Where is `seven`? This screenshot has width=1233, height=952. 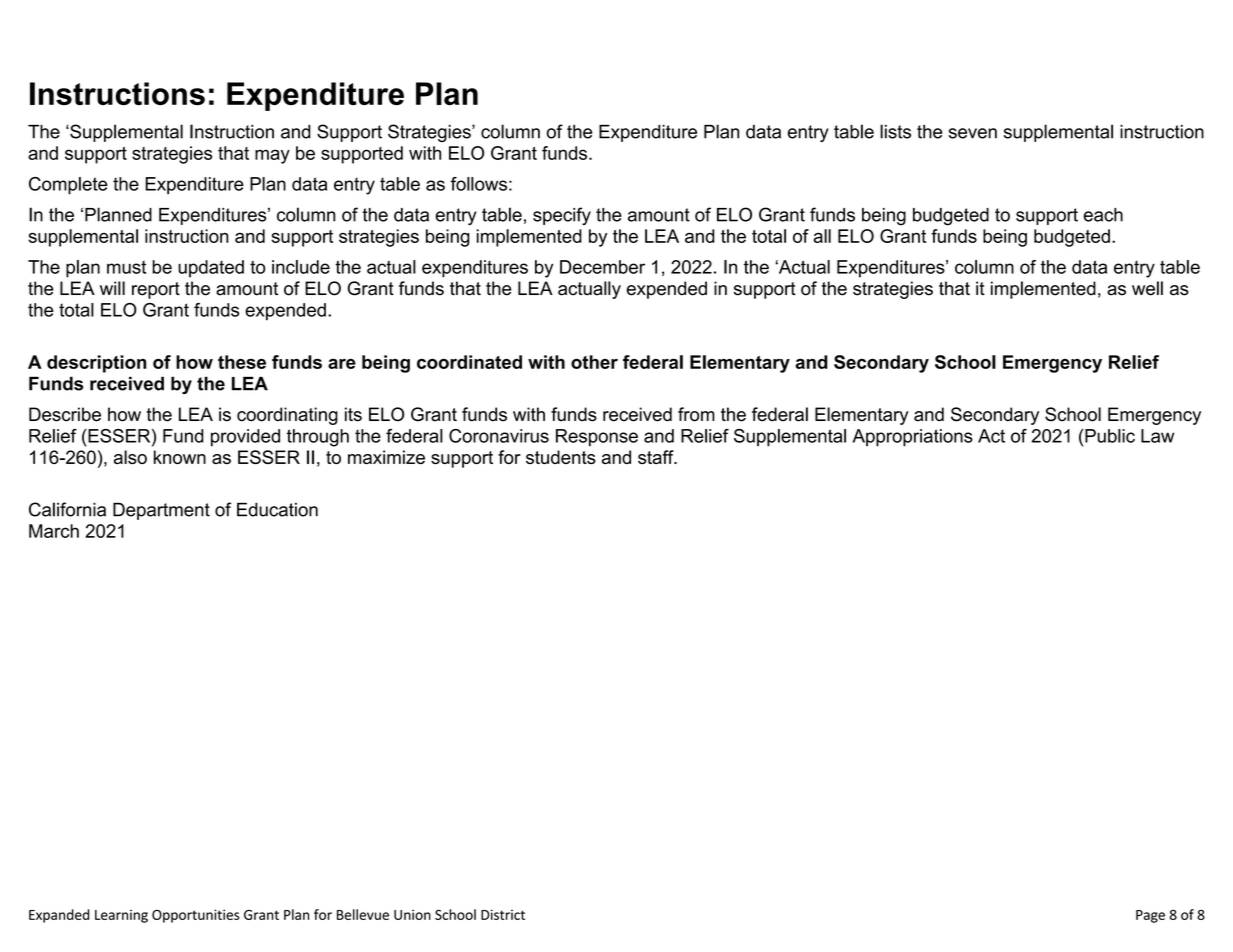 seven is located at coordinates (973, 133).
